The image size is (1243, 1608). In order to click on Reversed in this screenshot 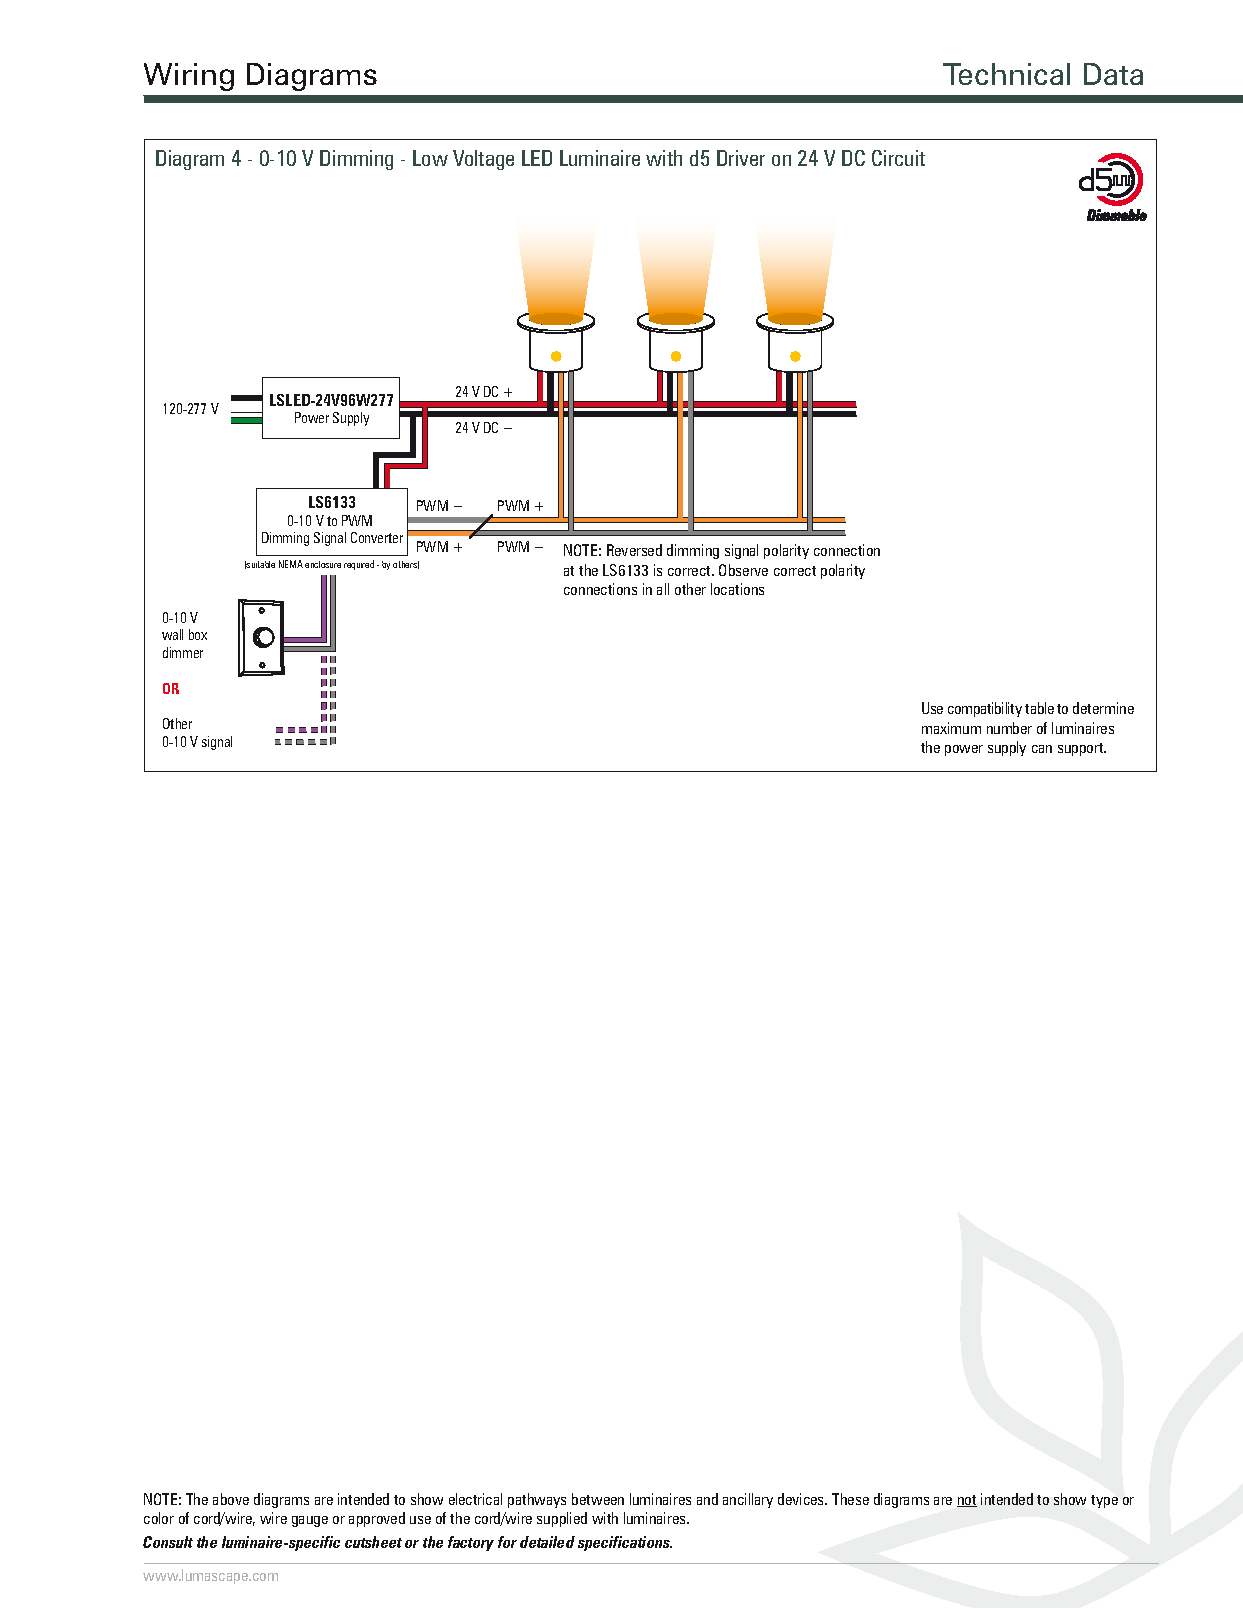, I will do `click(634, 550)`.
